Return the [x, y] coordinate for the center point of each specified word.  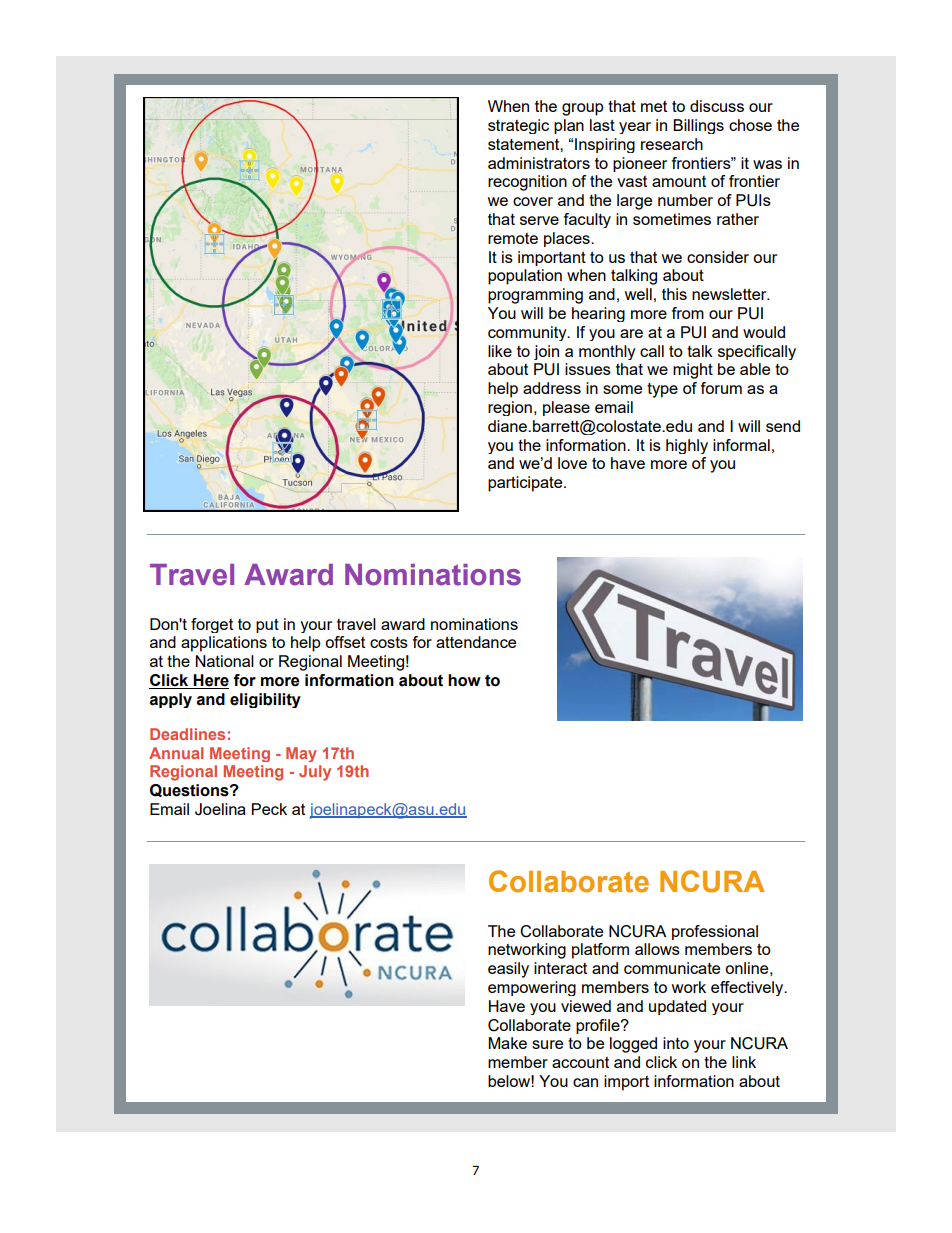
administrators [539, 163]
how [464, 680]
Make [507, 1043]
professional [715, 932]
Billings [698, 126]
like [500, 351]
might [693, 371]
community [528, 333]
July [315, 773]
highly [687, 446]
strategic [518, 126]
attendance [476, 642]
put [267, 625]
